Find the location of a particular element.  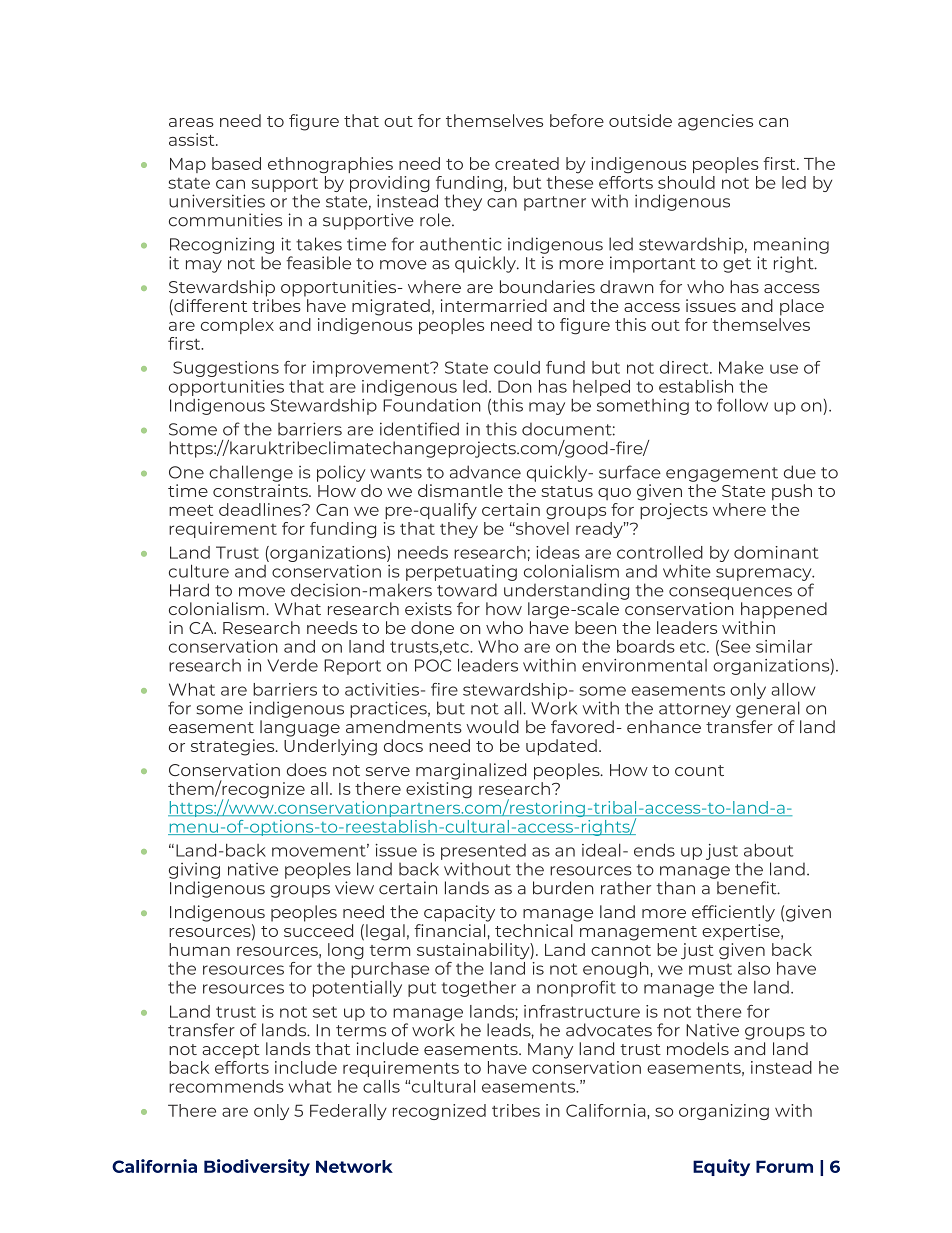

Many is located at coordinates (550, 1051).
